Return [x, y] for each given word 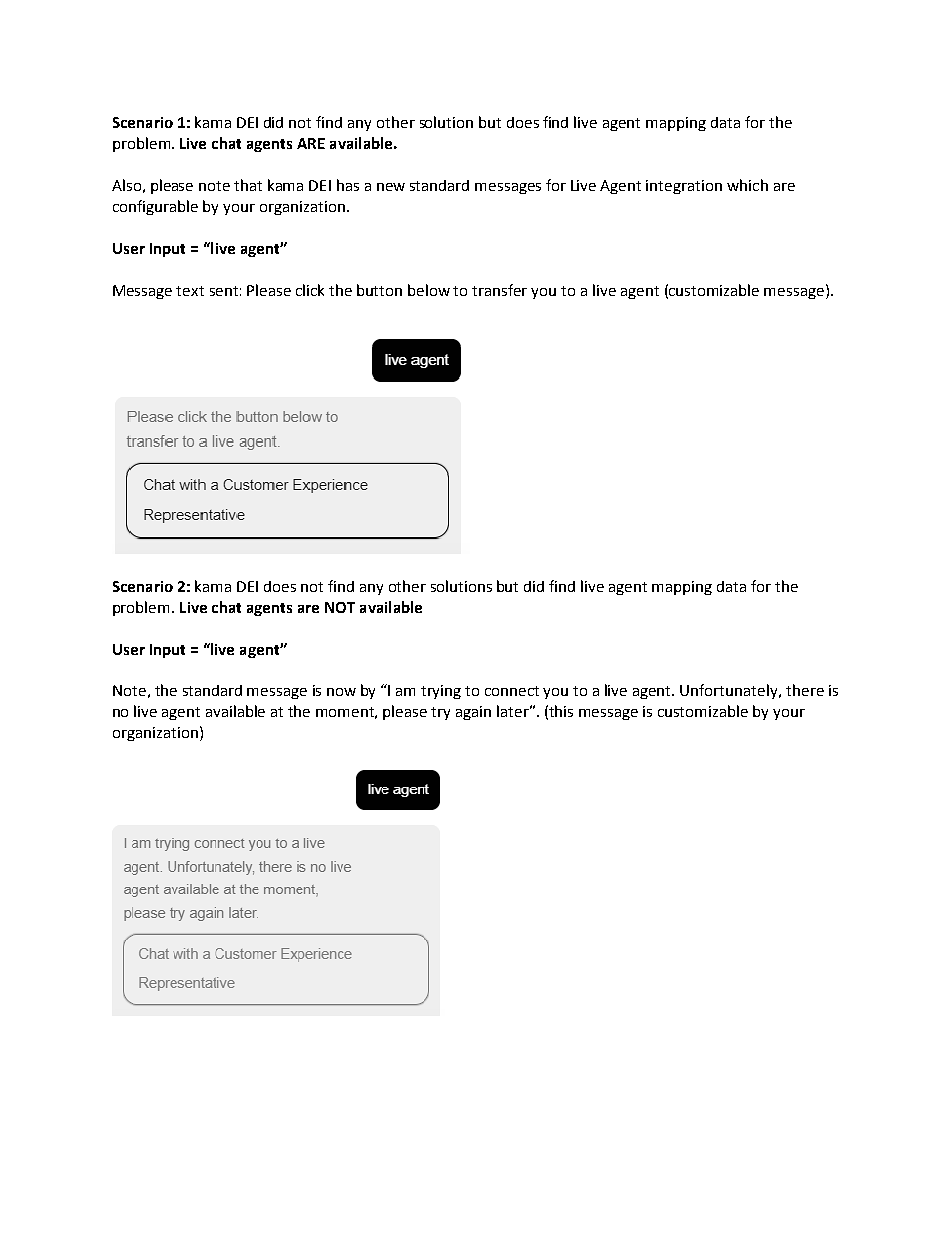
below [429, 290]
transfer [499, 290]
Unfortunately [730, 691]
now [341, 692]
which [747, 185]
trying [441, 692]
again [473, 713]
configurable [155, 207]
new [391, 187]
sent [224, 291]
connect [512, 691]
